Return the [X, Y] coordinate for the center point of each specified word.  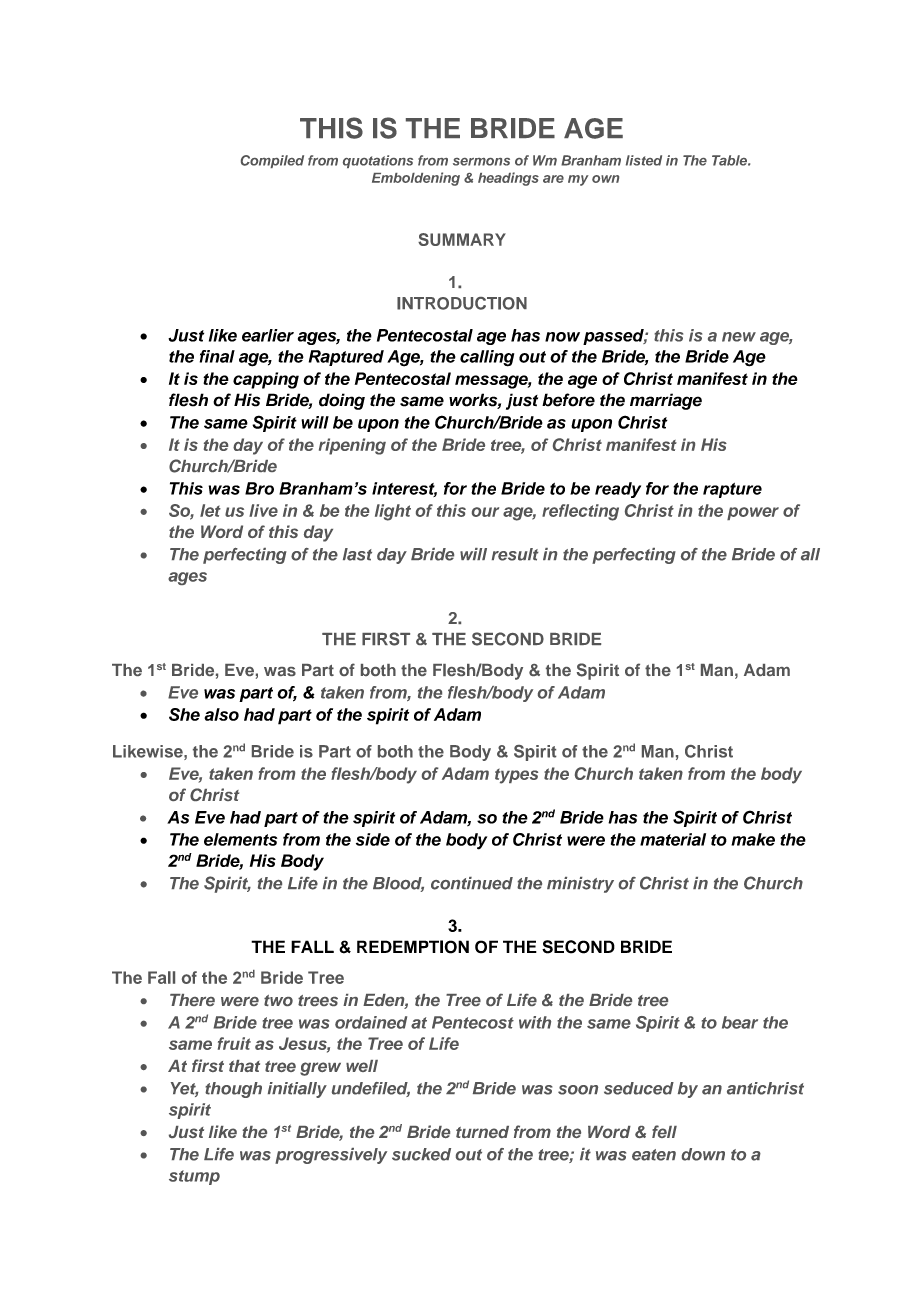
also [221, 714]
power [753, 513]
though [233, 1090]
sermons [481, 162]
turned [482, 1132]
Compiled [272, 161]
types [516, 776]
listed [644, 160]
